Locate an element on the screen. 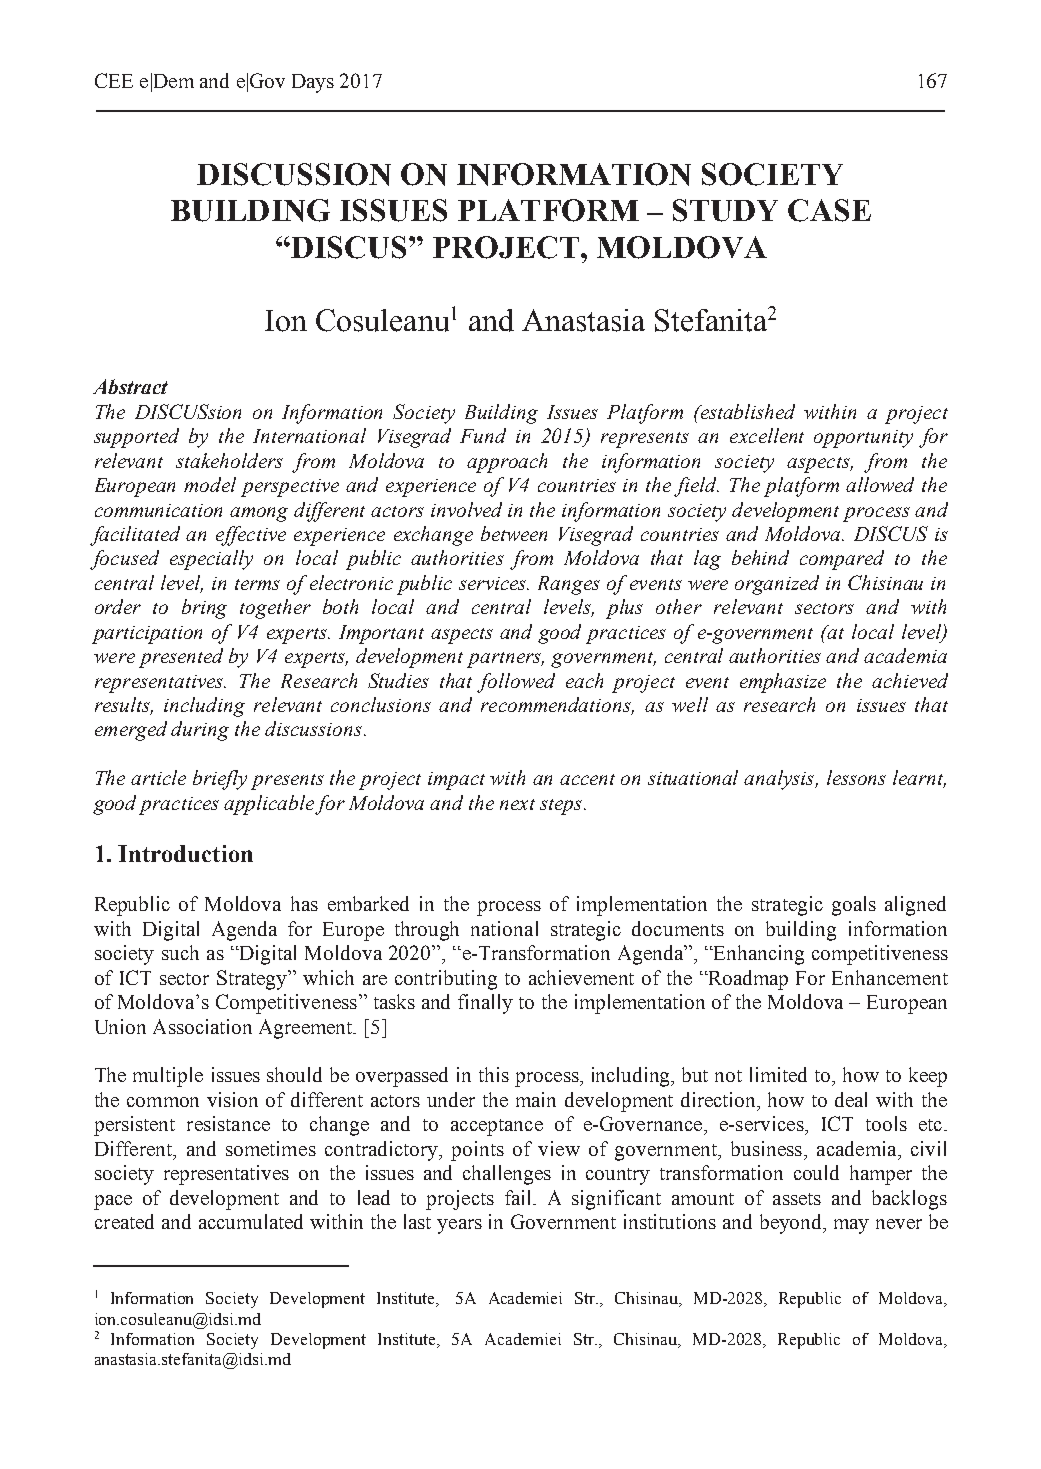  followed is located at coordinates (516, 683).
